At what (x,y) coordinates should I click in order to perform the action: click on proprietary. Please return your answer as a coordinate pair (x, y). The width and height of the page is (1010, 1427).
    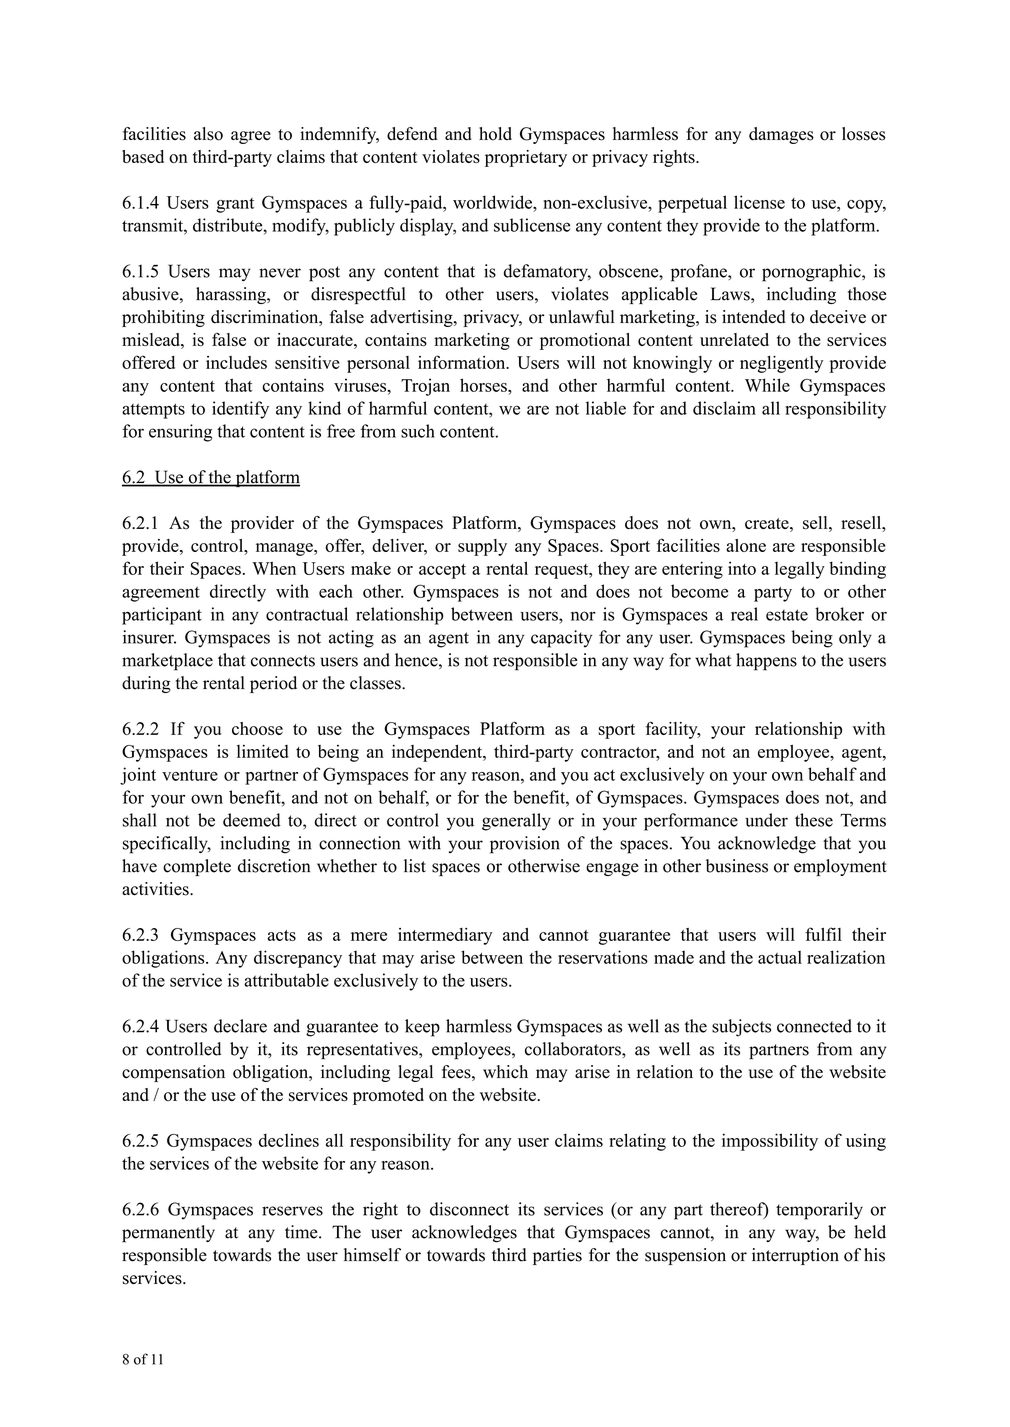
    Looking at the image, I should click on (526, 158).
